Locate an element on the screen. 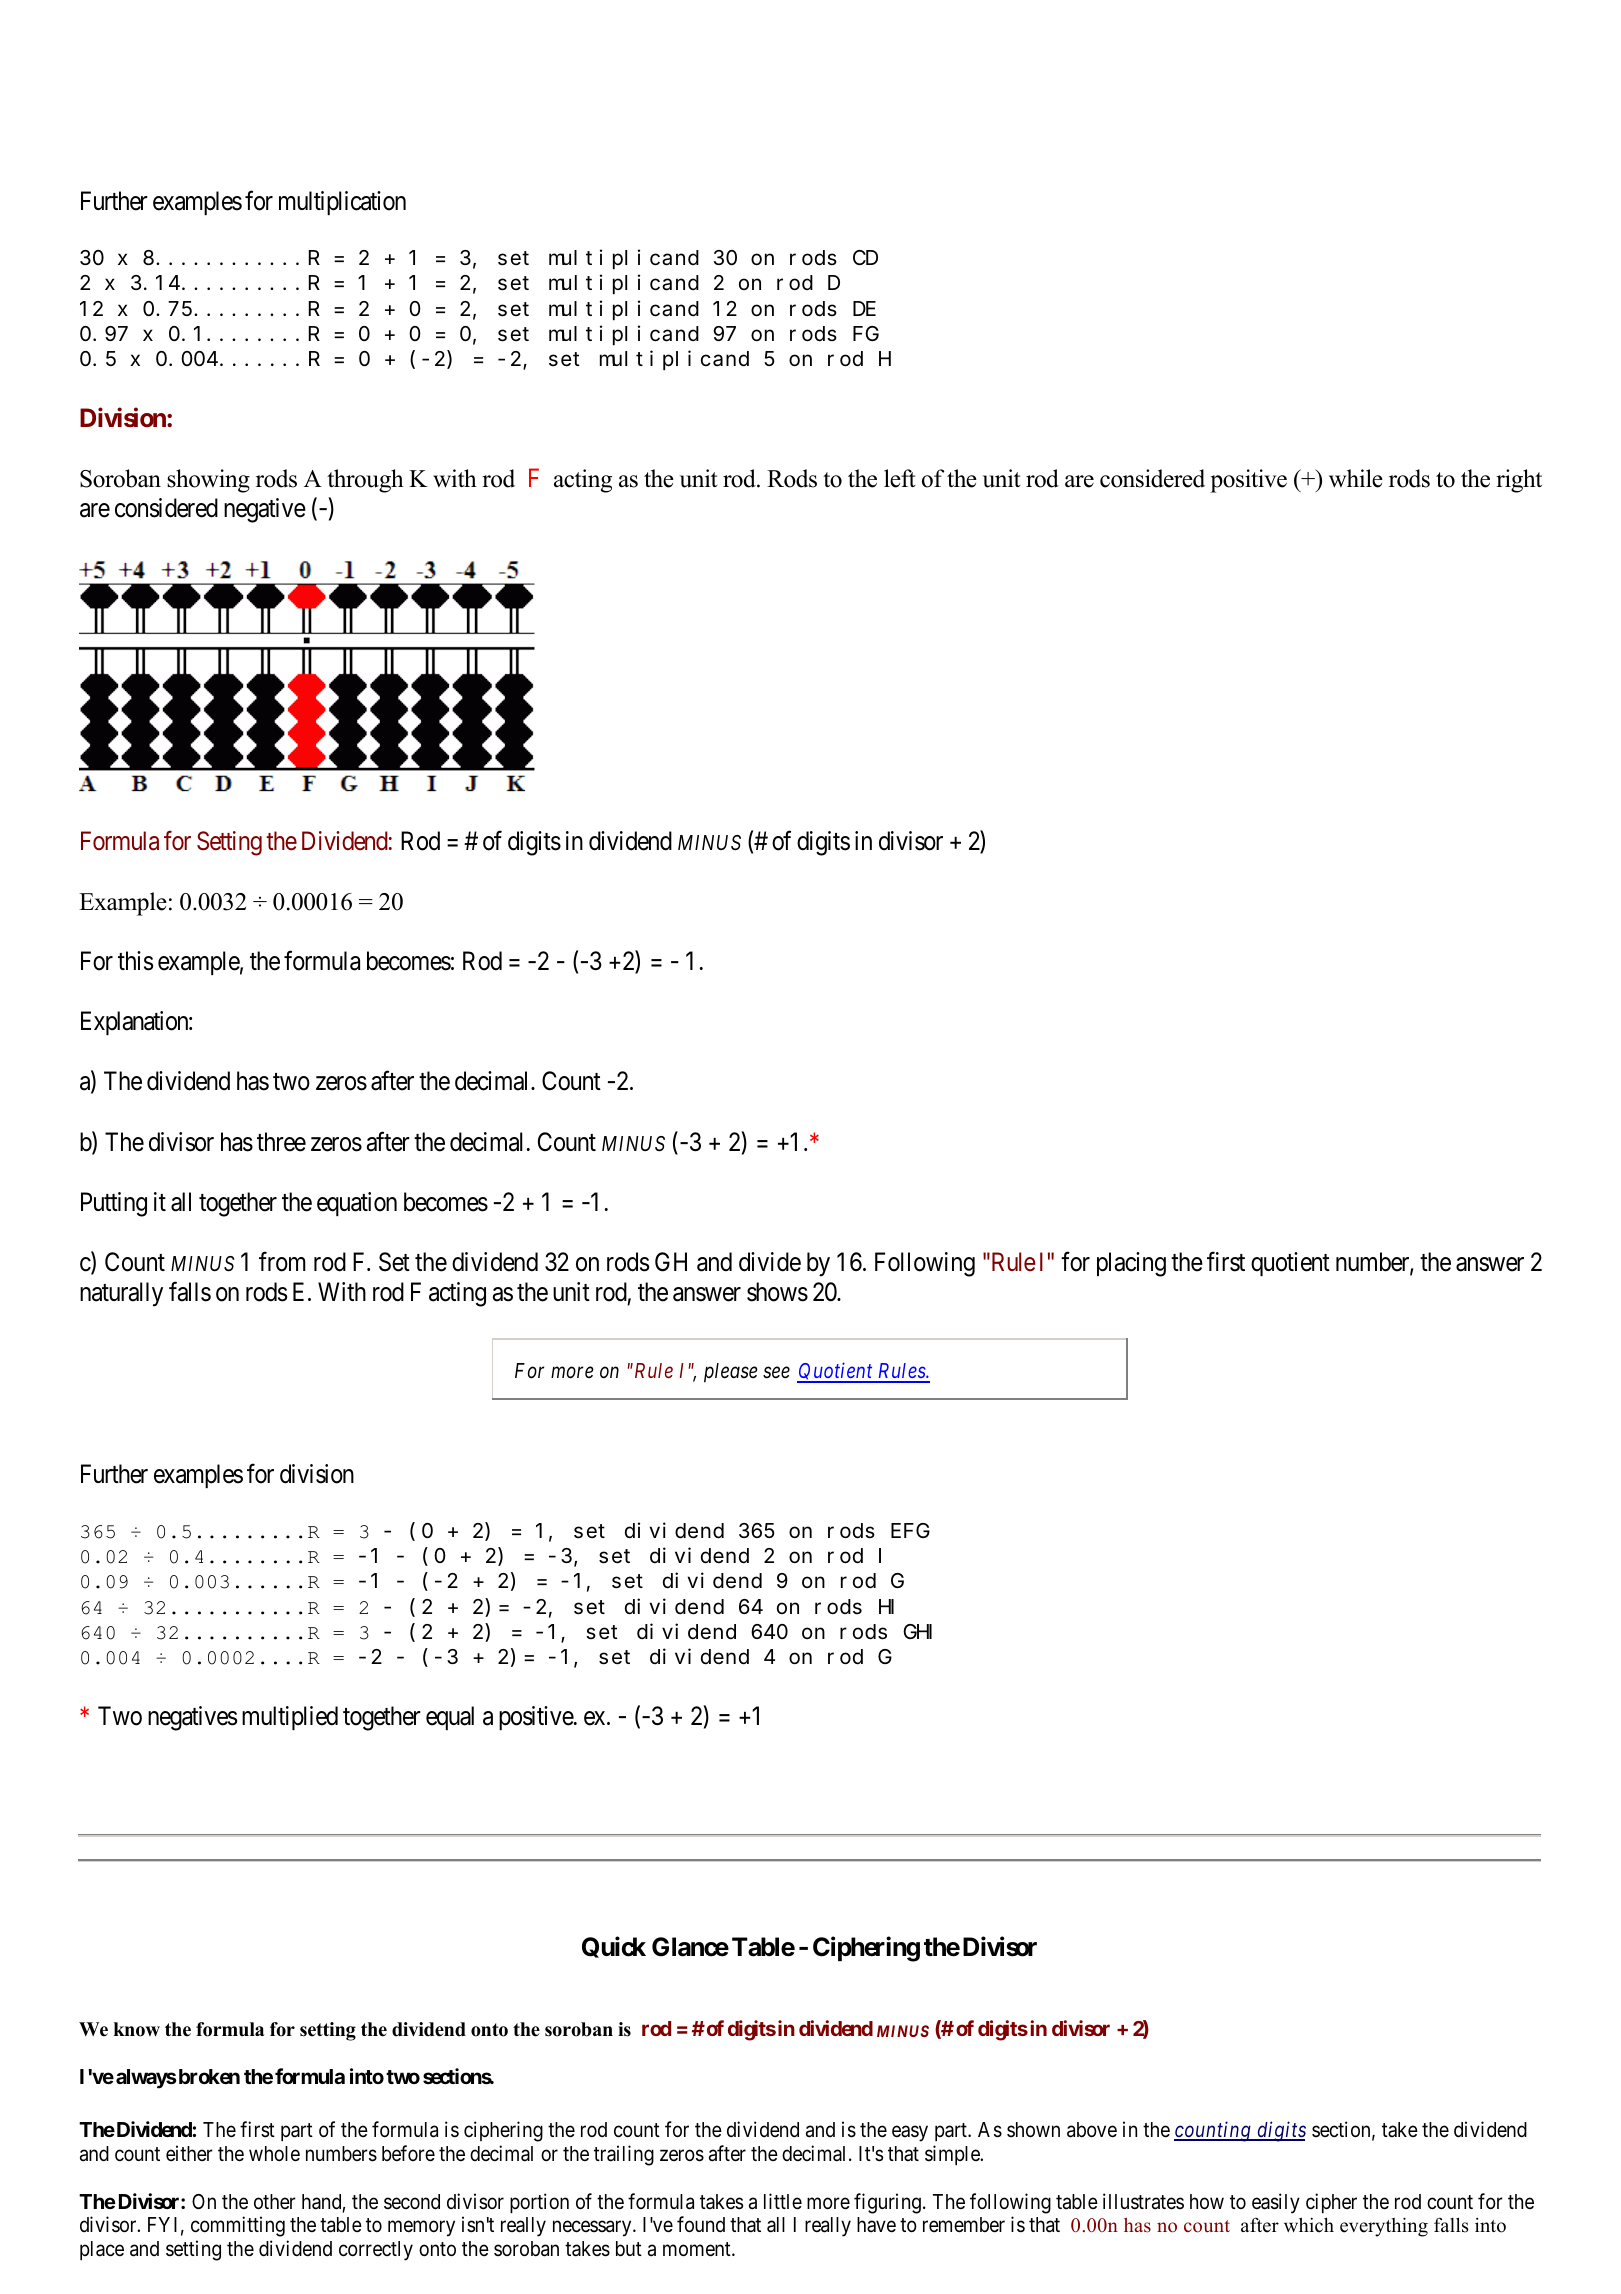  other is located at coordinates (275, 2202).
